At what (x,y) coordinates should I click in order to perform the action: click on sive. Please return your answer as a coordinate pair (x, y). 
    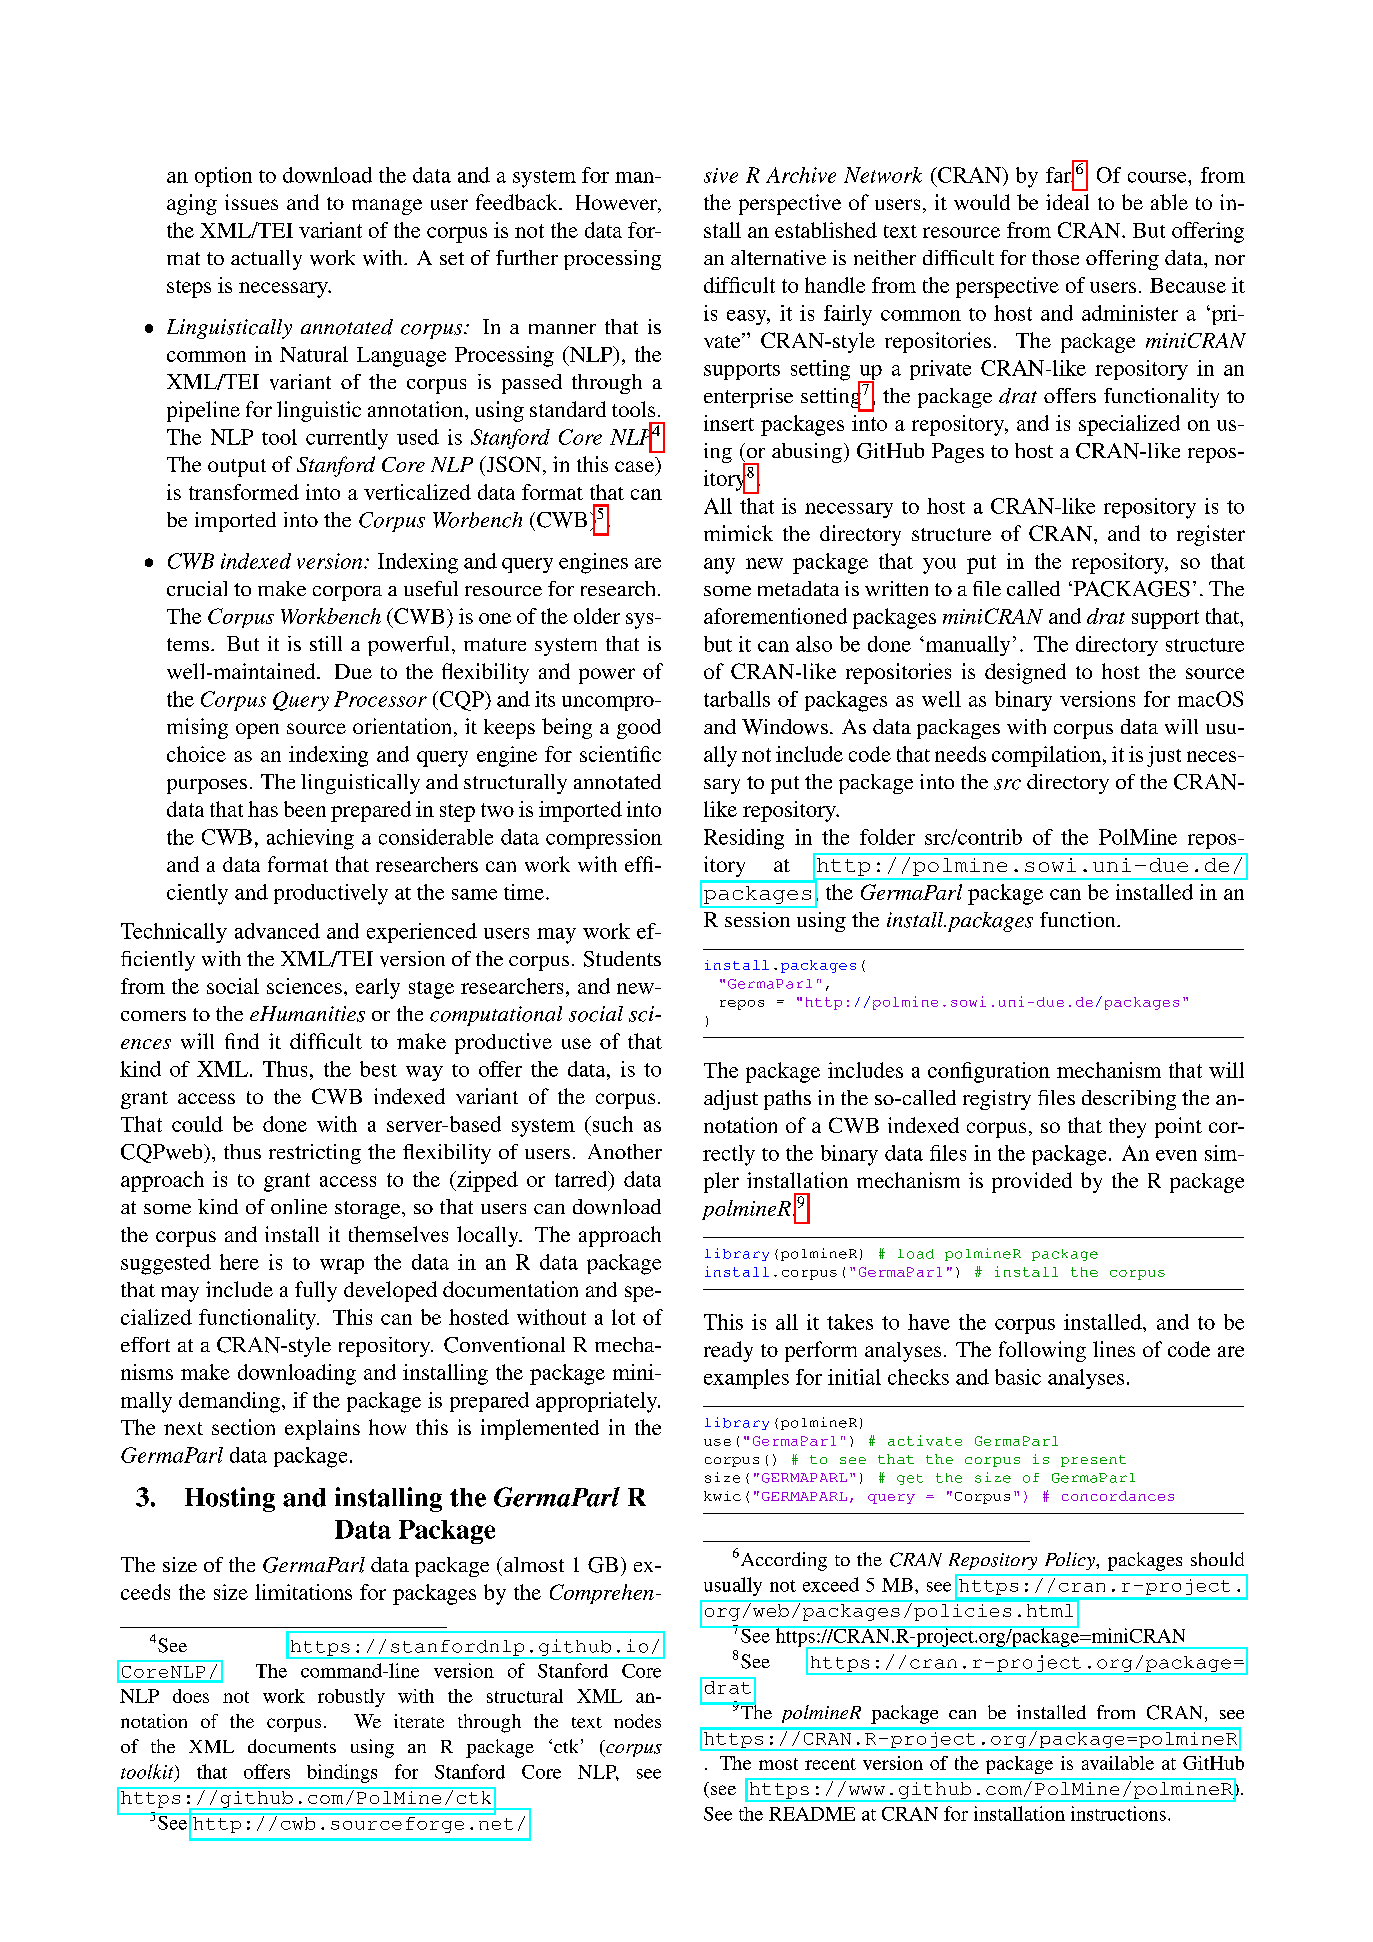
    Looking at the image, I should click on (721, 175).
